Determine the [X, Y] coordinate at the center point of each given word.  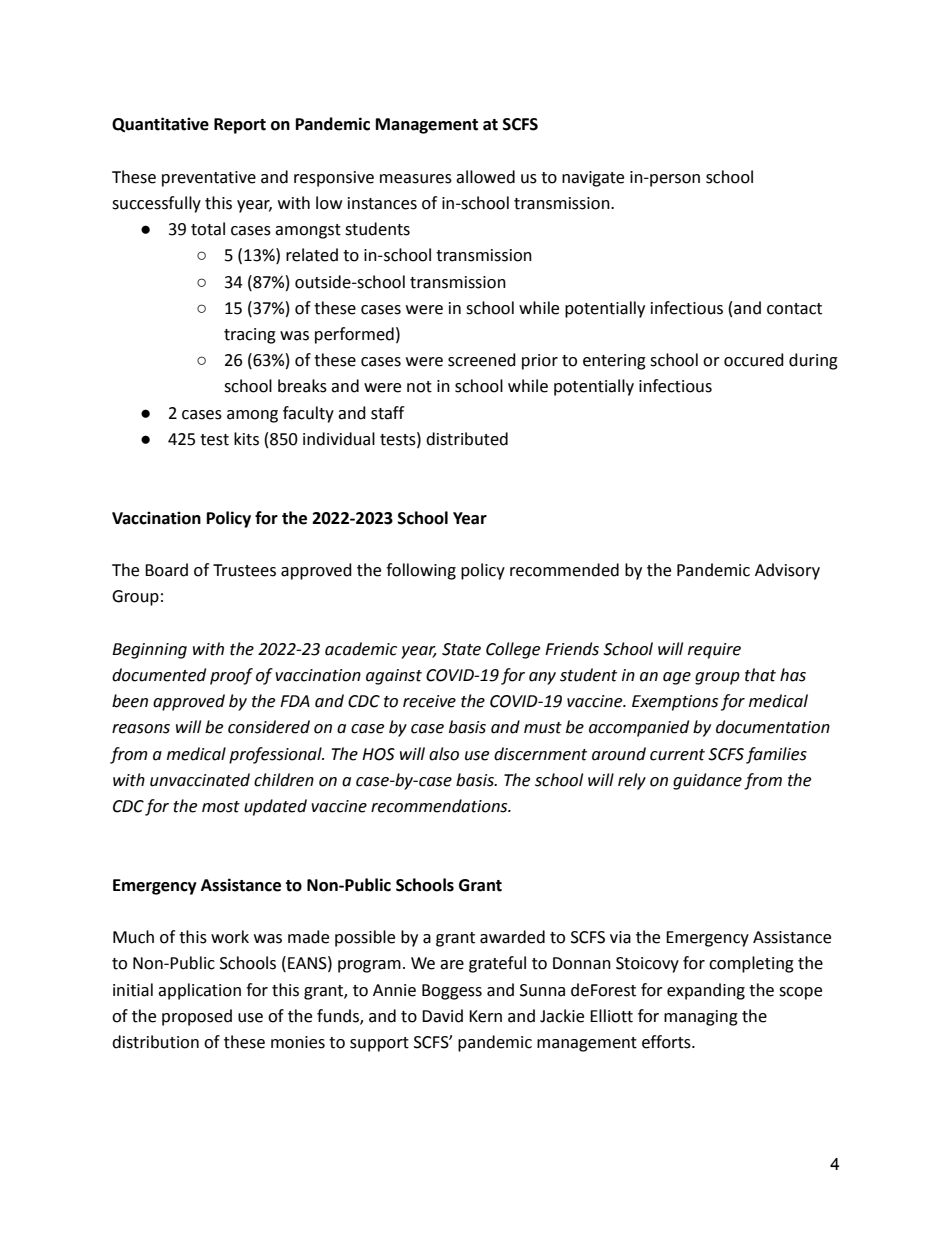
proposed [197, 1017]
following [421, 571]
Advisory [787, 571]
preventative [209, 179]
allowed [485, 177]
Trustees [244, 570]
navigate [593, 179]
